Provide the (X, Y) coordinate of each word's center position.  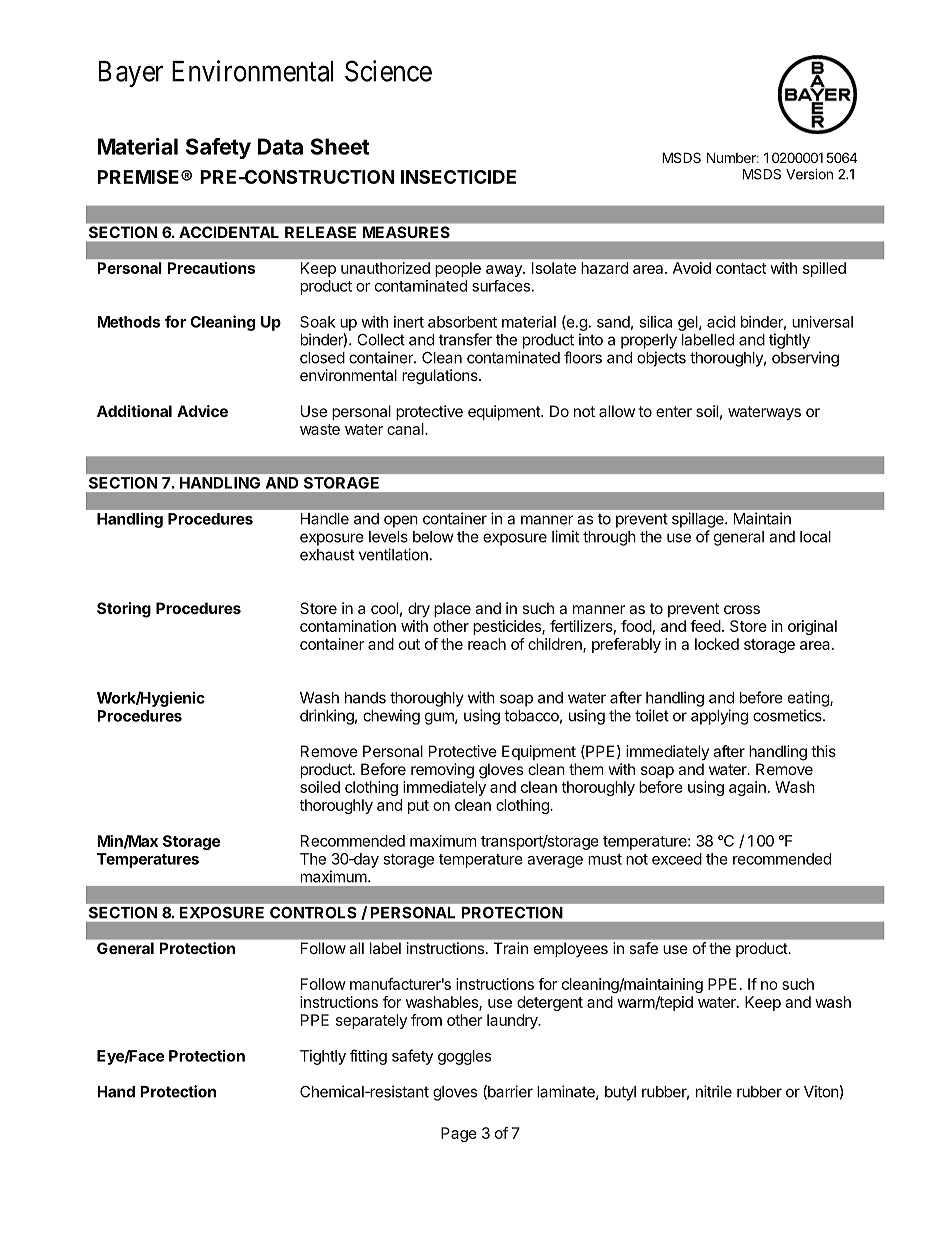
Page (459, 1134)
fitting (368, 1057)
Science (388, 71)
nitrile (714, 1091)
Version (809, 174)
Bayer (131, 74)
